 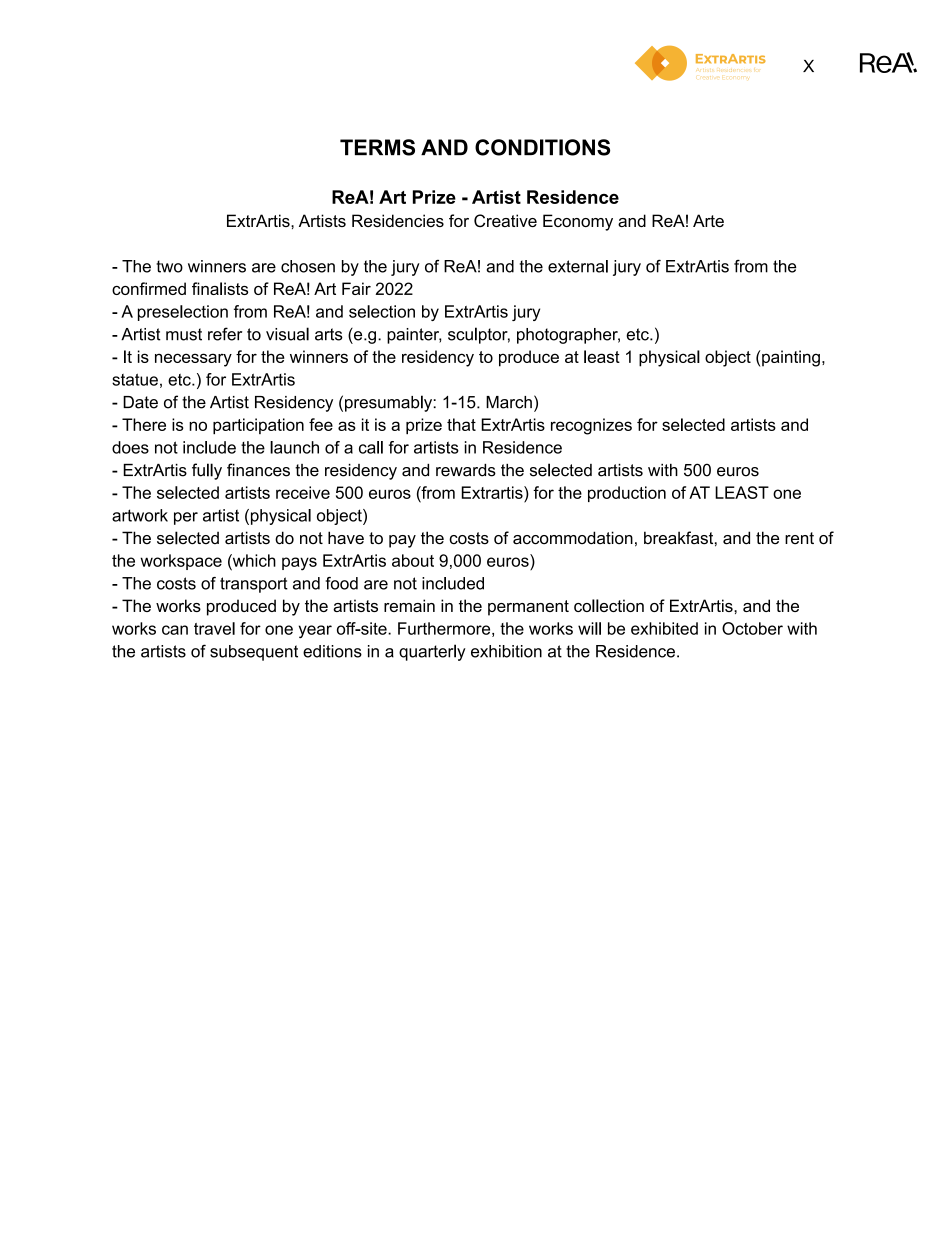 I want to click on travel, so click(x=214, y=628).
